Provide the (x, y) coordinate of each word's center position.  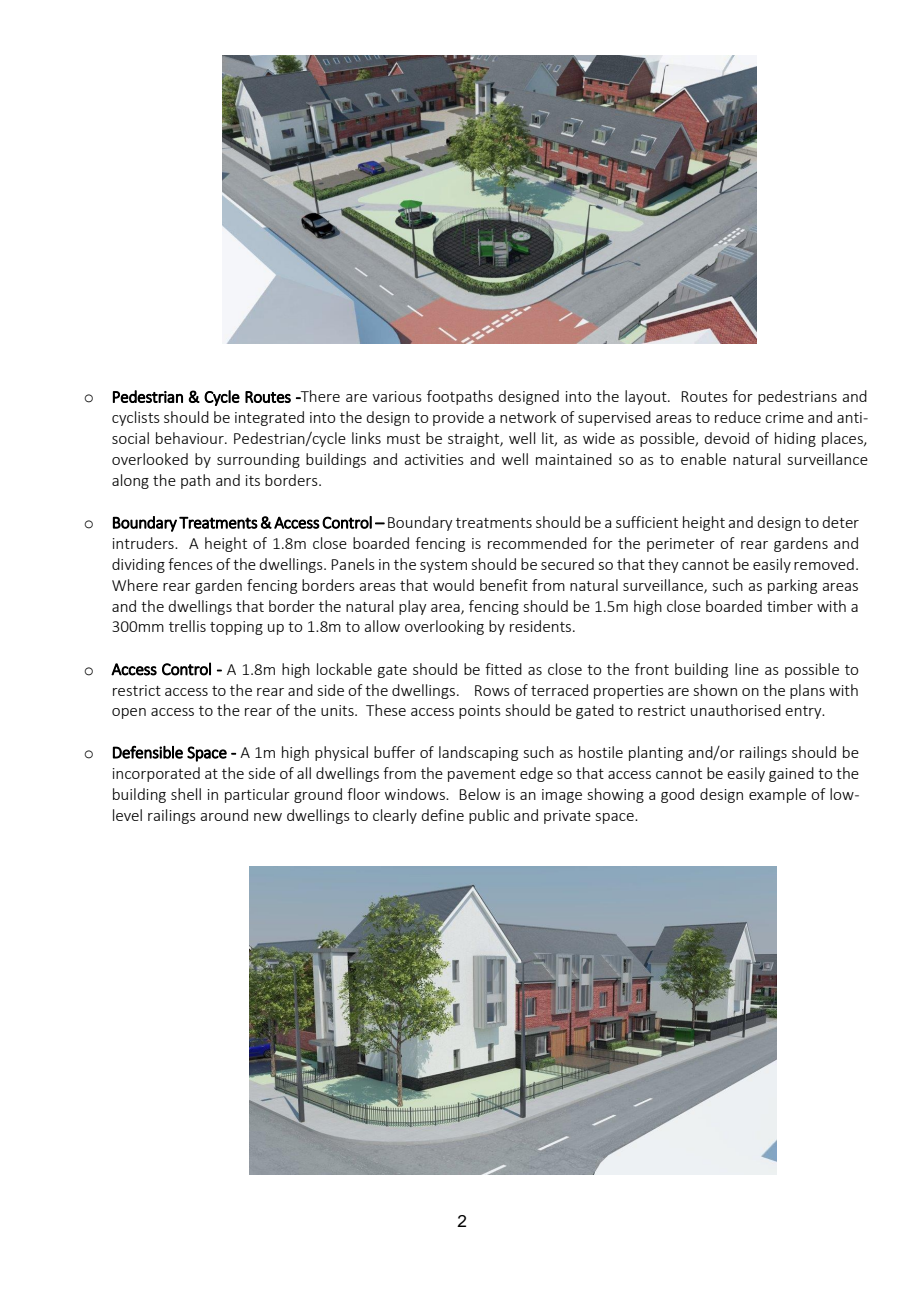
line (747, 669)
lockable (344, 669)
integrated (269, 418)
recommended (537, 543)
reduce (738, 417)
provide (458, 418)
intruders (144, 543)
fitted (503, 669)
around (224, 815)
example (777, 795)
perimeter (681, 545)
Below (479, 794)
